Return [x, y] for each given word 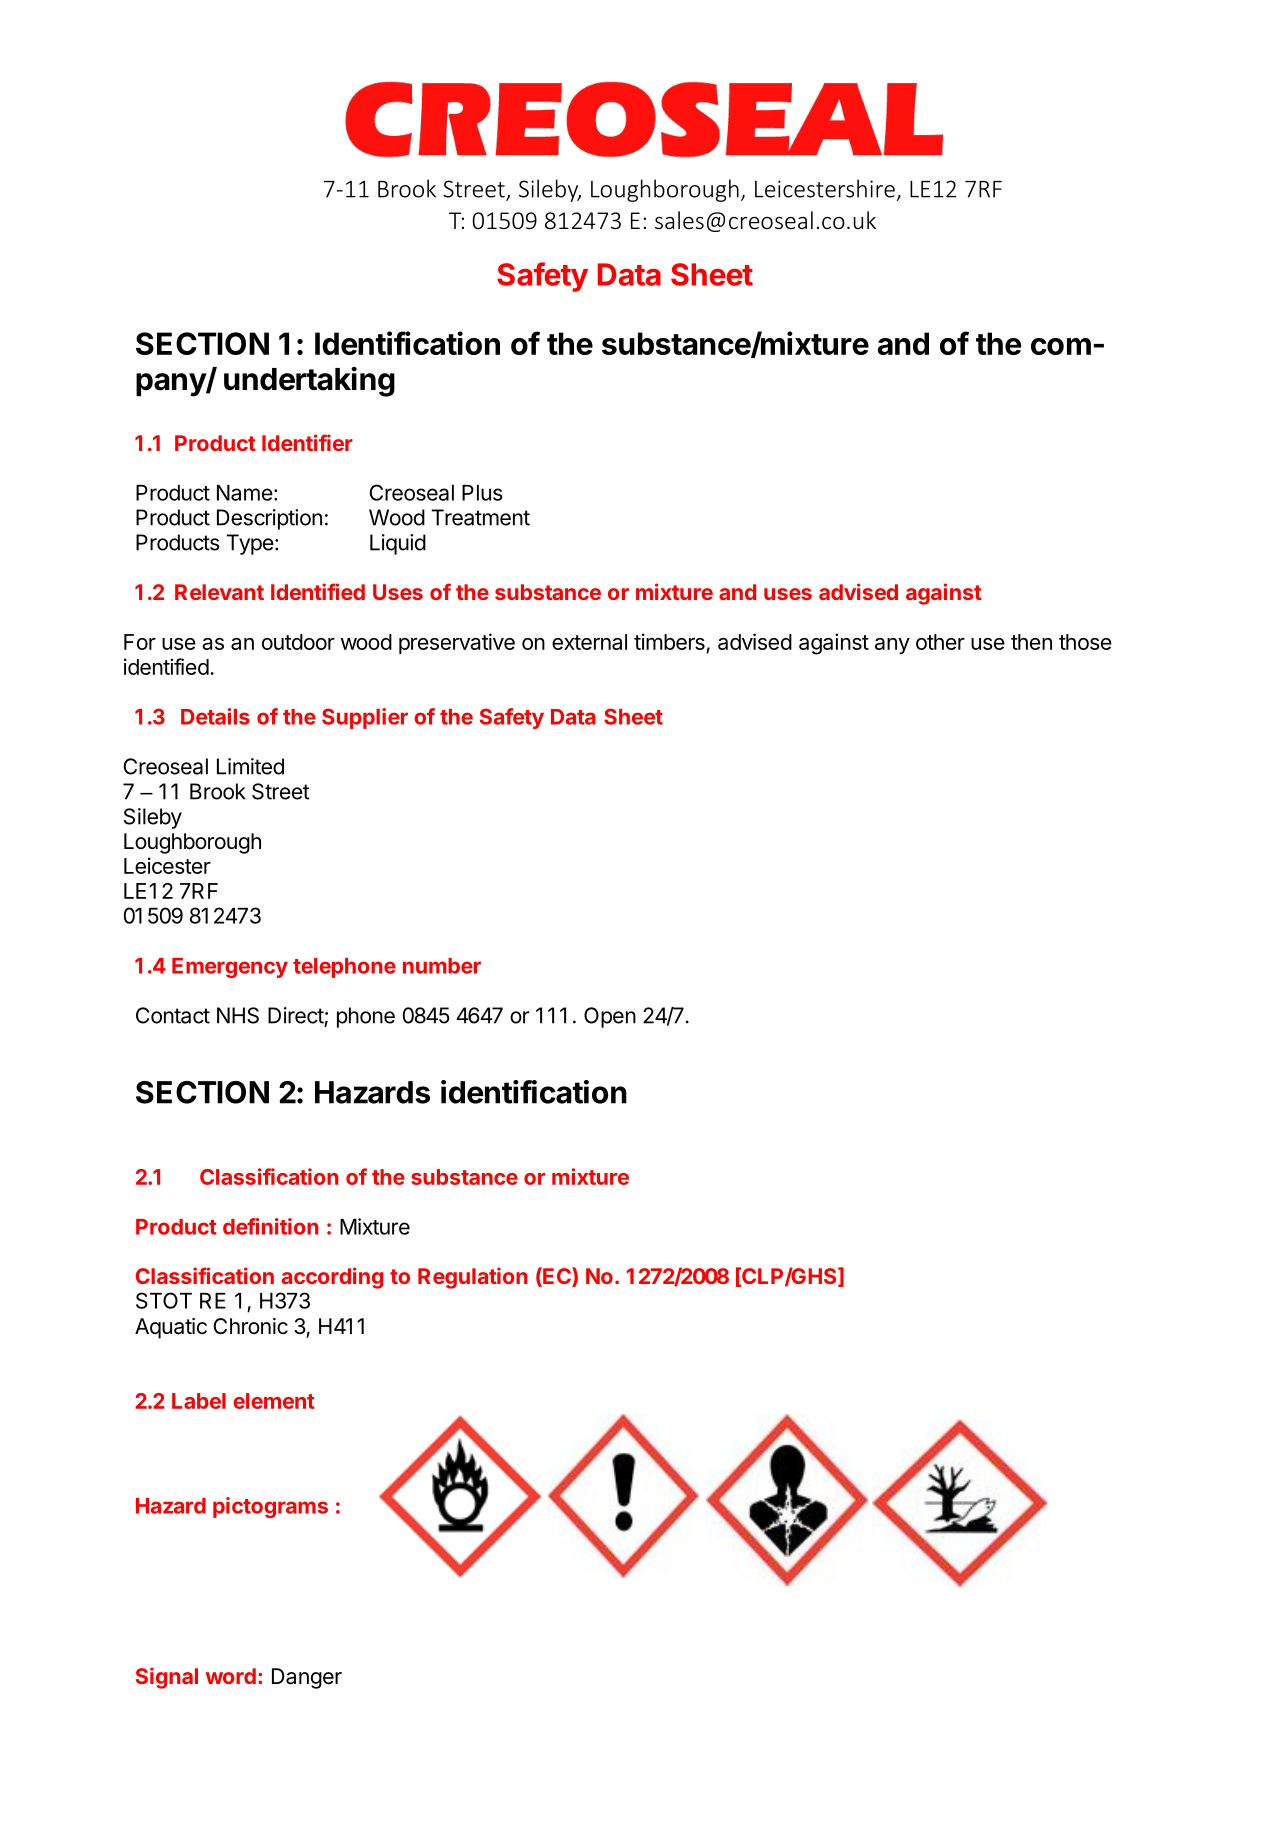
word [231, 1676]
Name [245, 493]
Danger [307, 1678]
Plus [482, 493]
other [940, 642]
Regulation [473, 1278]
